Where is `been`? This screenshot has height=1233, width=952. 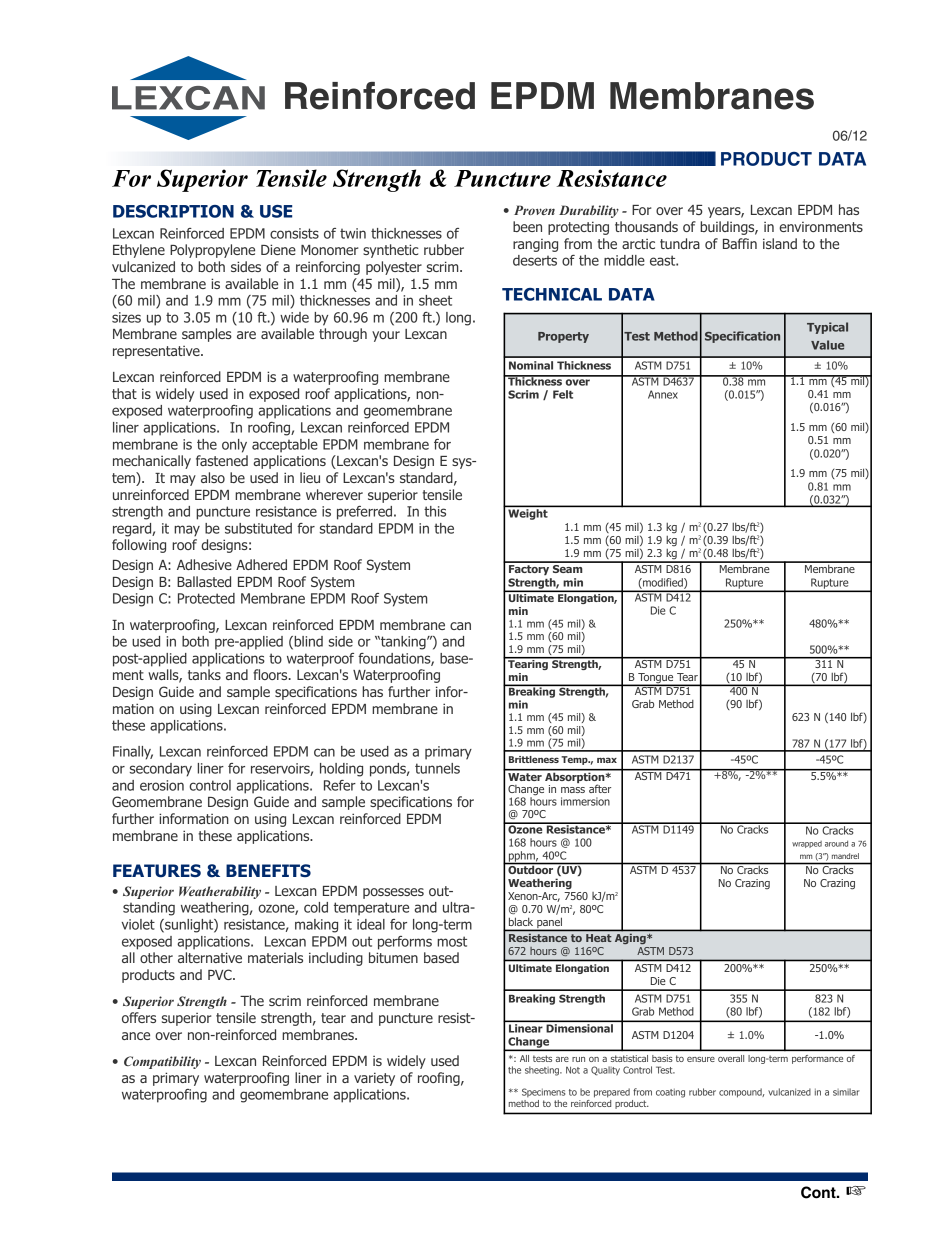 been is located at coordinates (527, 226).
